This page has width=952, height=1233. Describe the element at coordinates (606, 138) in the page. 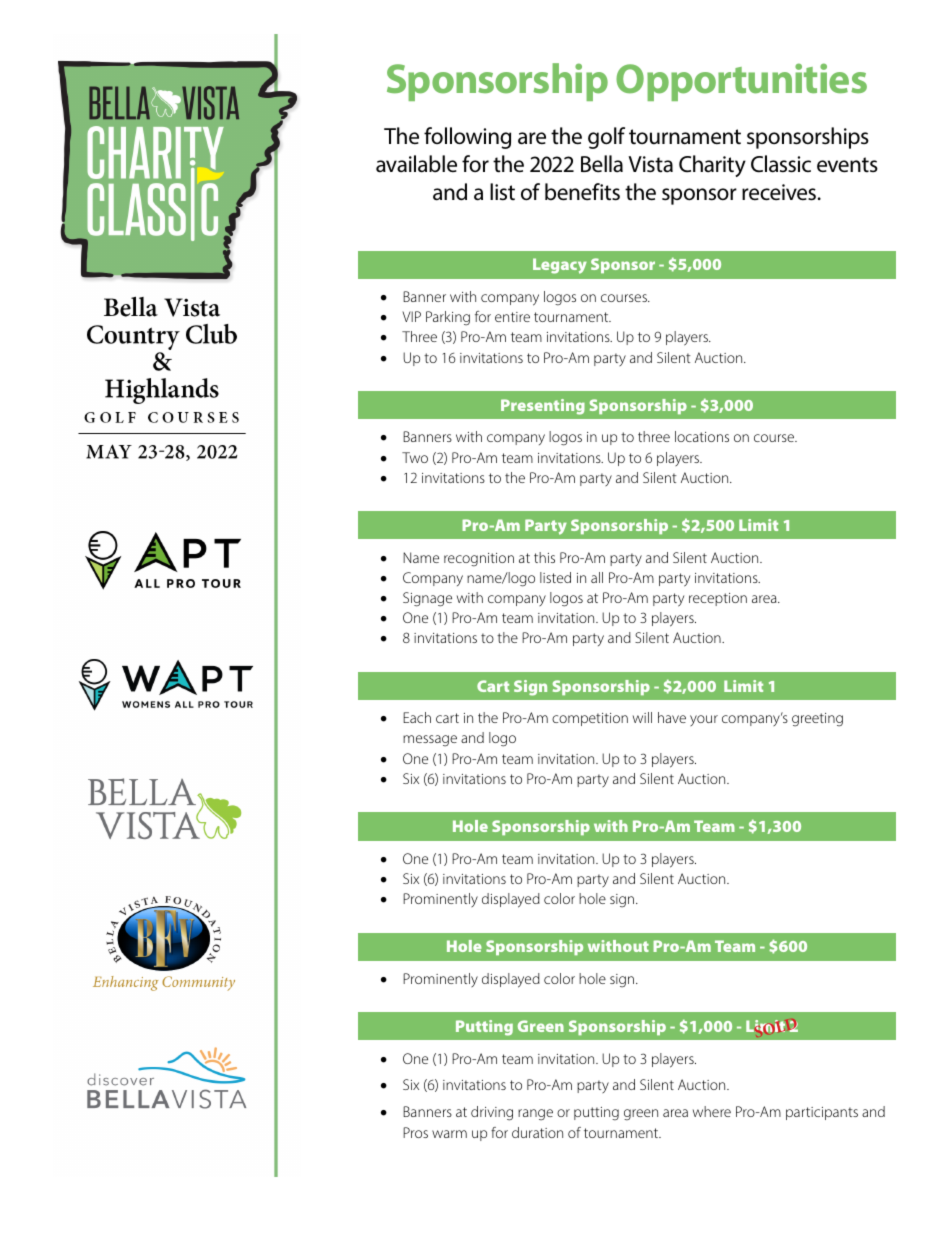

I see `golf` at that location.
